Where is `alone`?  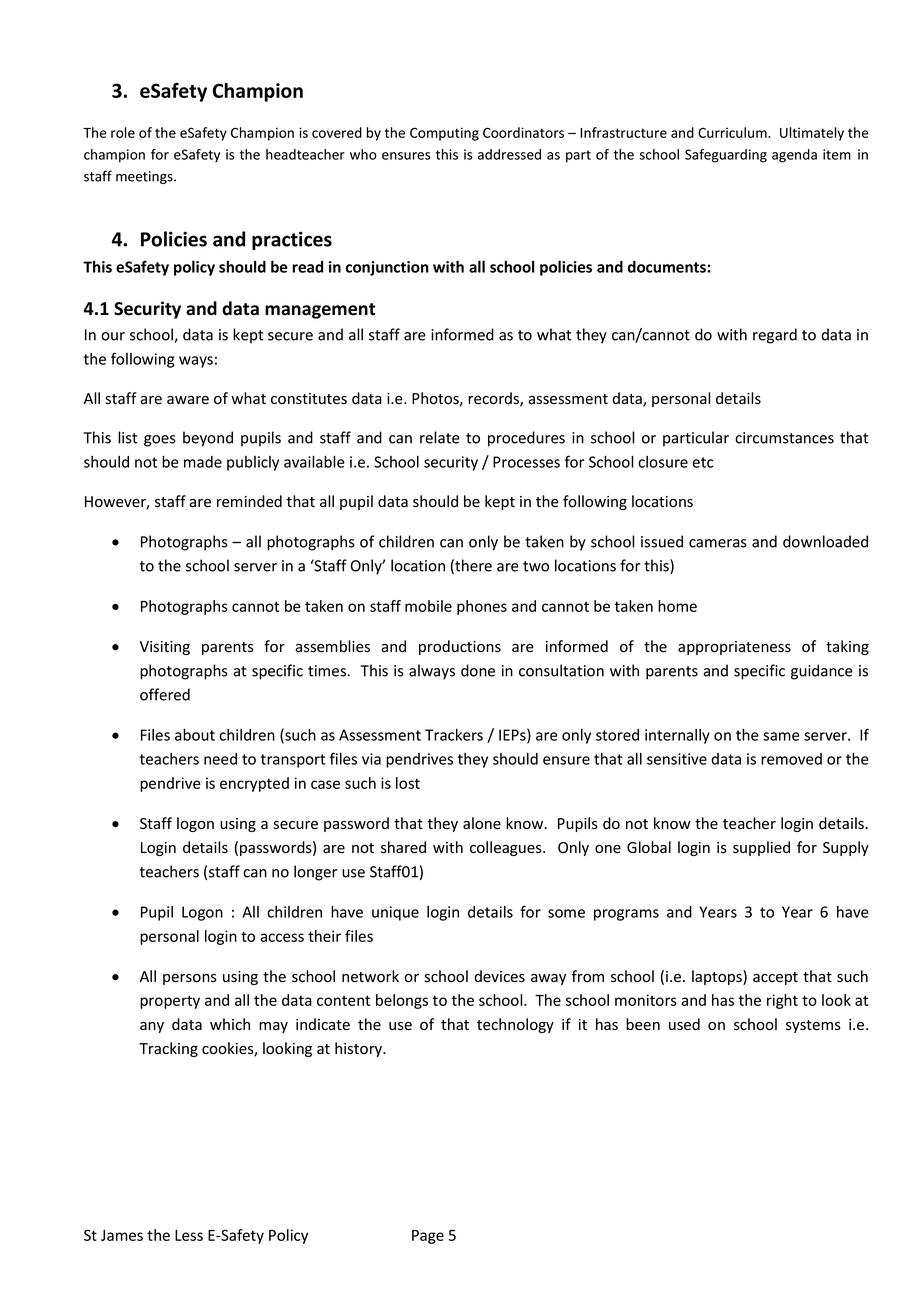
alone is located at coordinates (482, 823).
